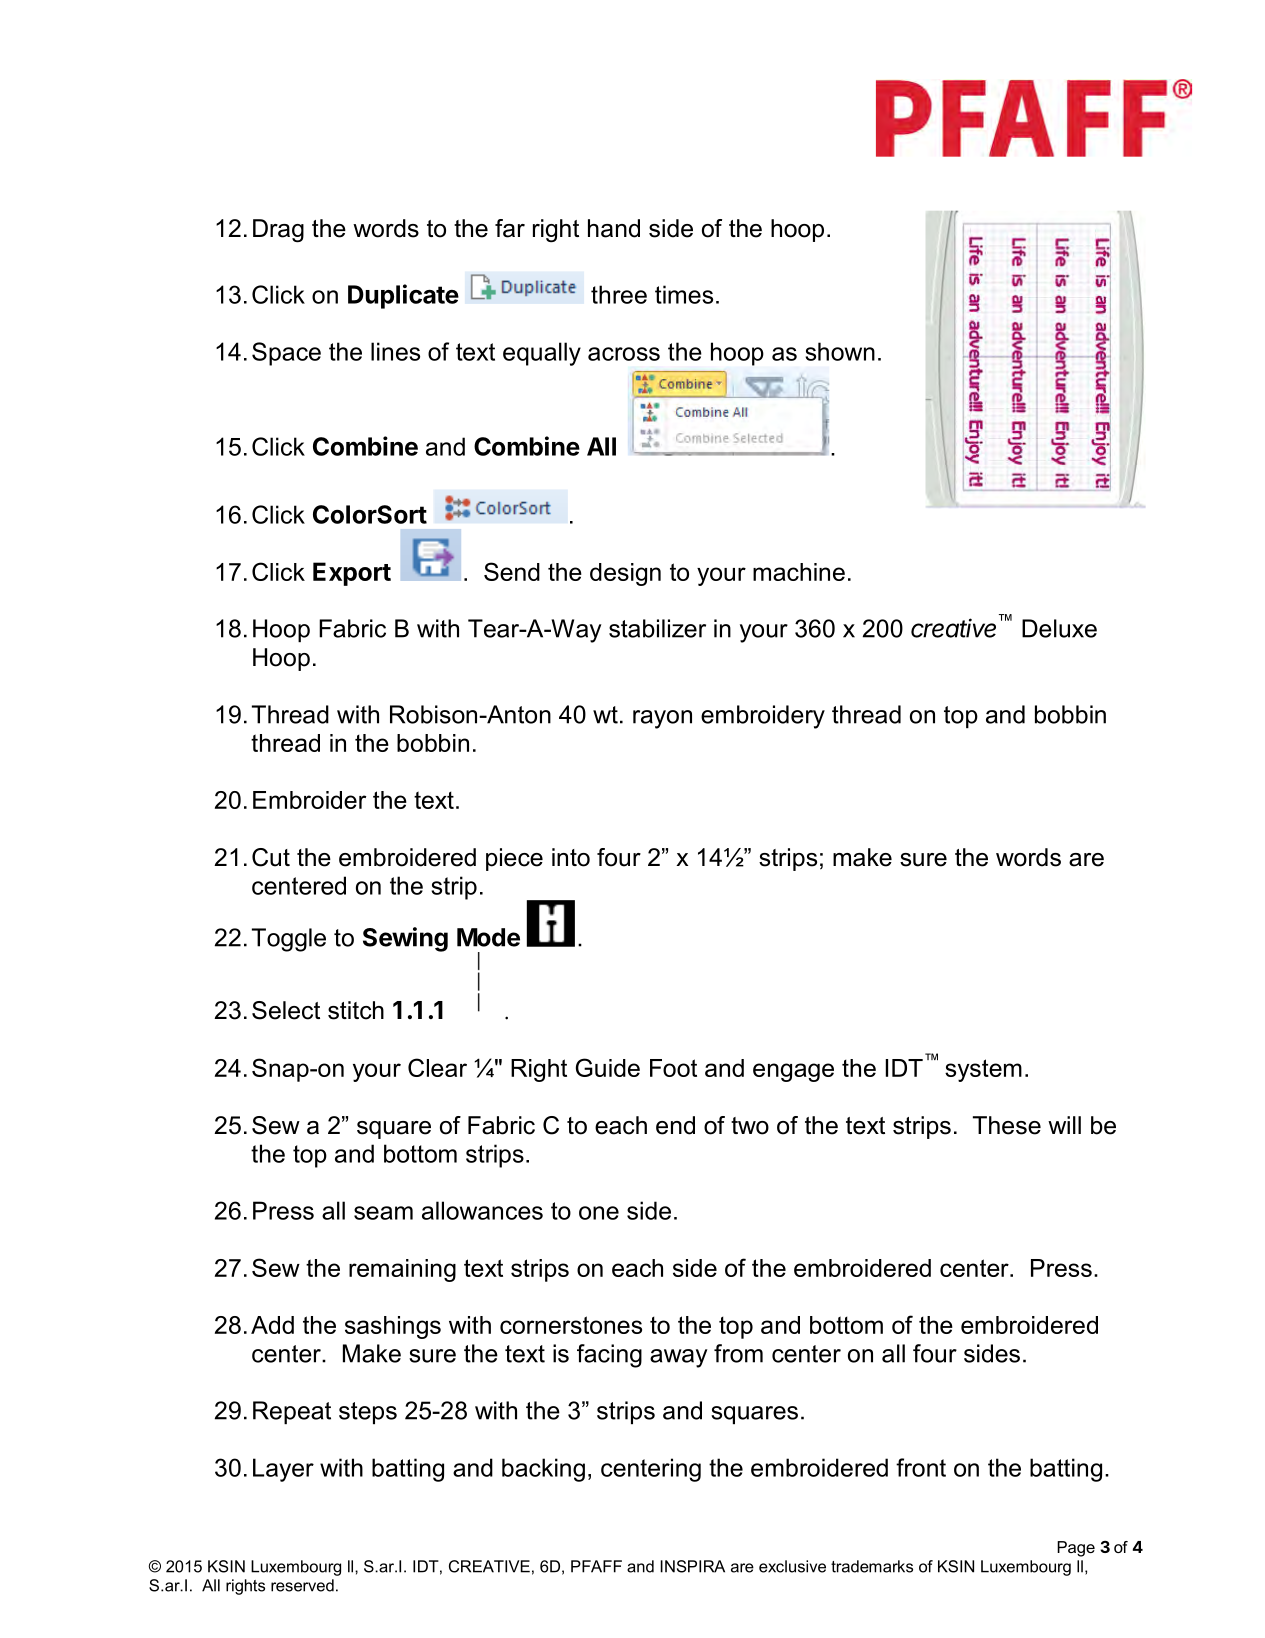  What do you see at coordinates (403, 296) in the screenshot?
I see `Duplicate` at bounding box center [403, 296].
